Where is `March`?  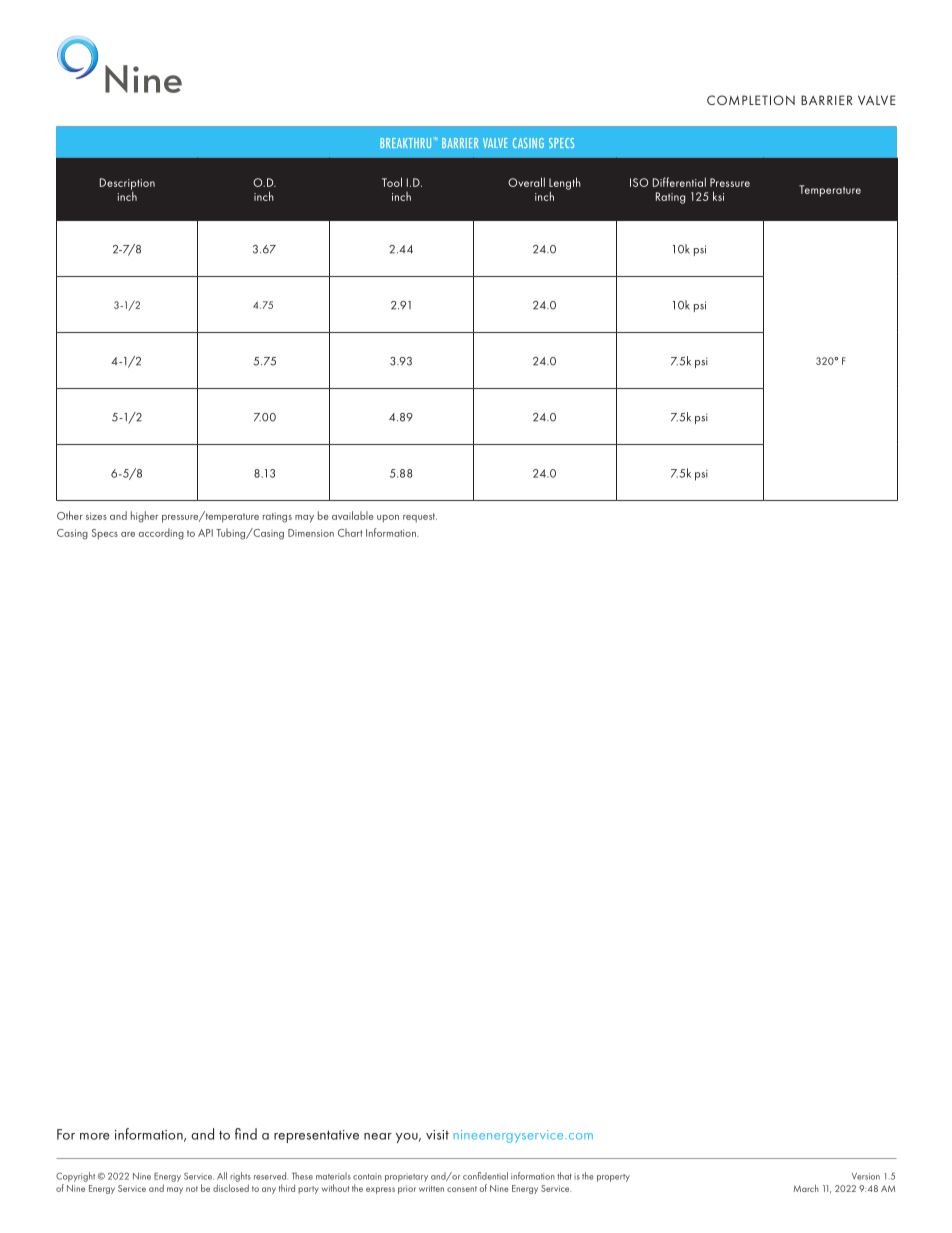 March is located at coordinates (806, 1188).
